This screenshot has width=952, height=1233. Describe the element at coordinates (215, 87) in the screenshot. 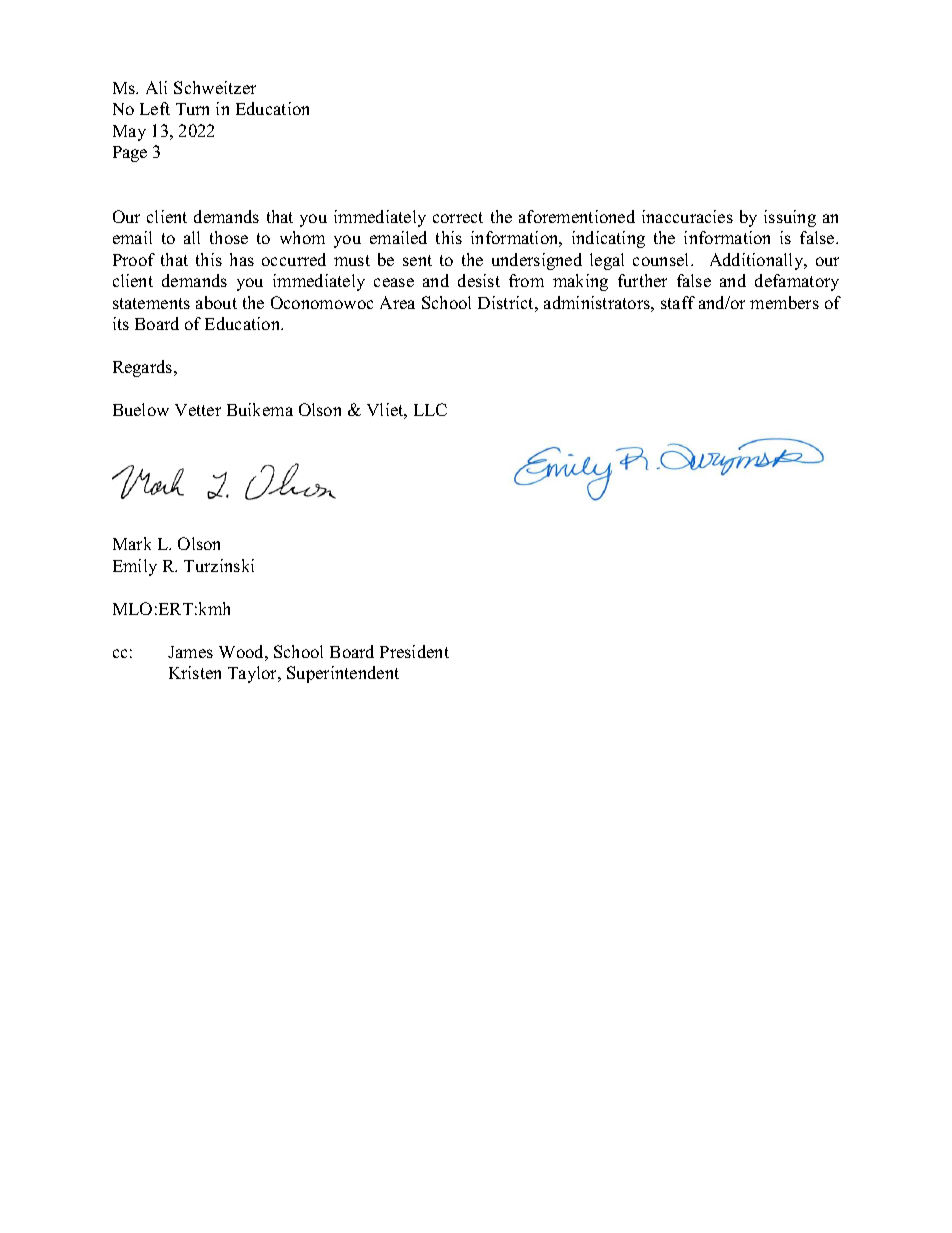

I see `Schweitzer` at that location.
